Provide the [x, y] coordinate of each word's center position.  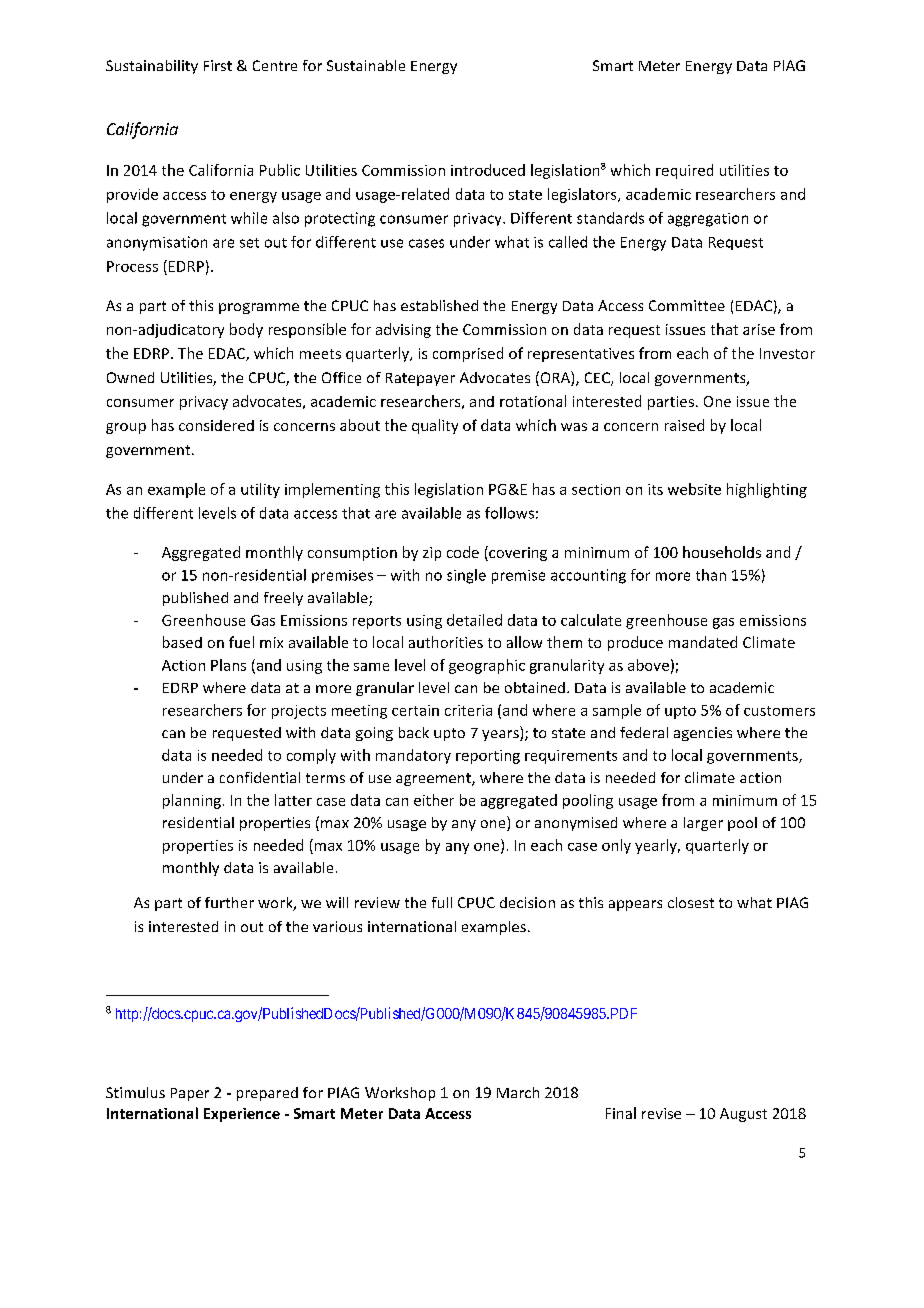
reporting [488, 757]
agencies [703, 734]
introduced [488, 170]
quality [435, 426]
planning [192, 801]
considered [216, 425]
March [518, 1092]
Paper [190, 1094]
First [218, 65]
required [684, 171]
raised [684, 425]
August [743, 1115]
